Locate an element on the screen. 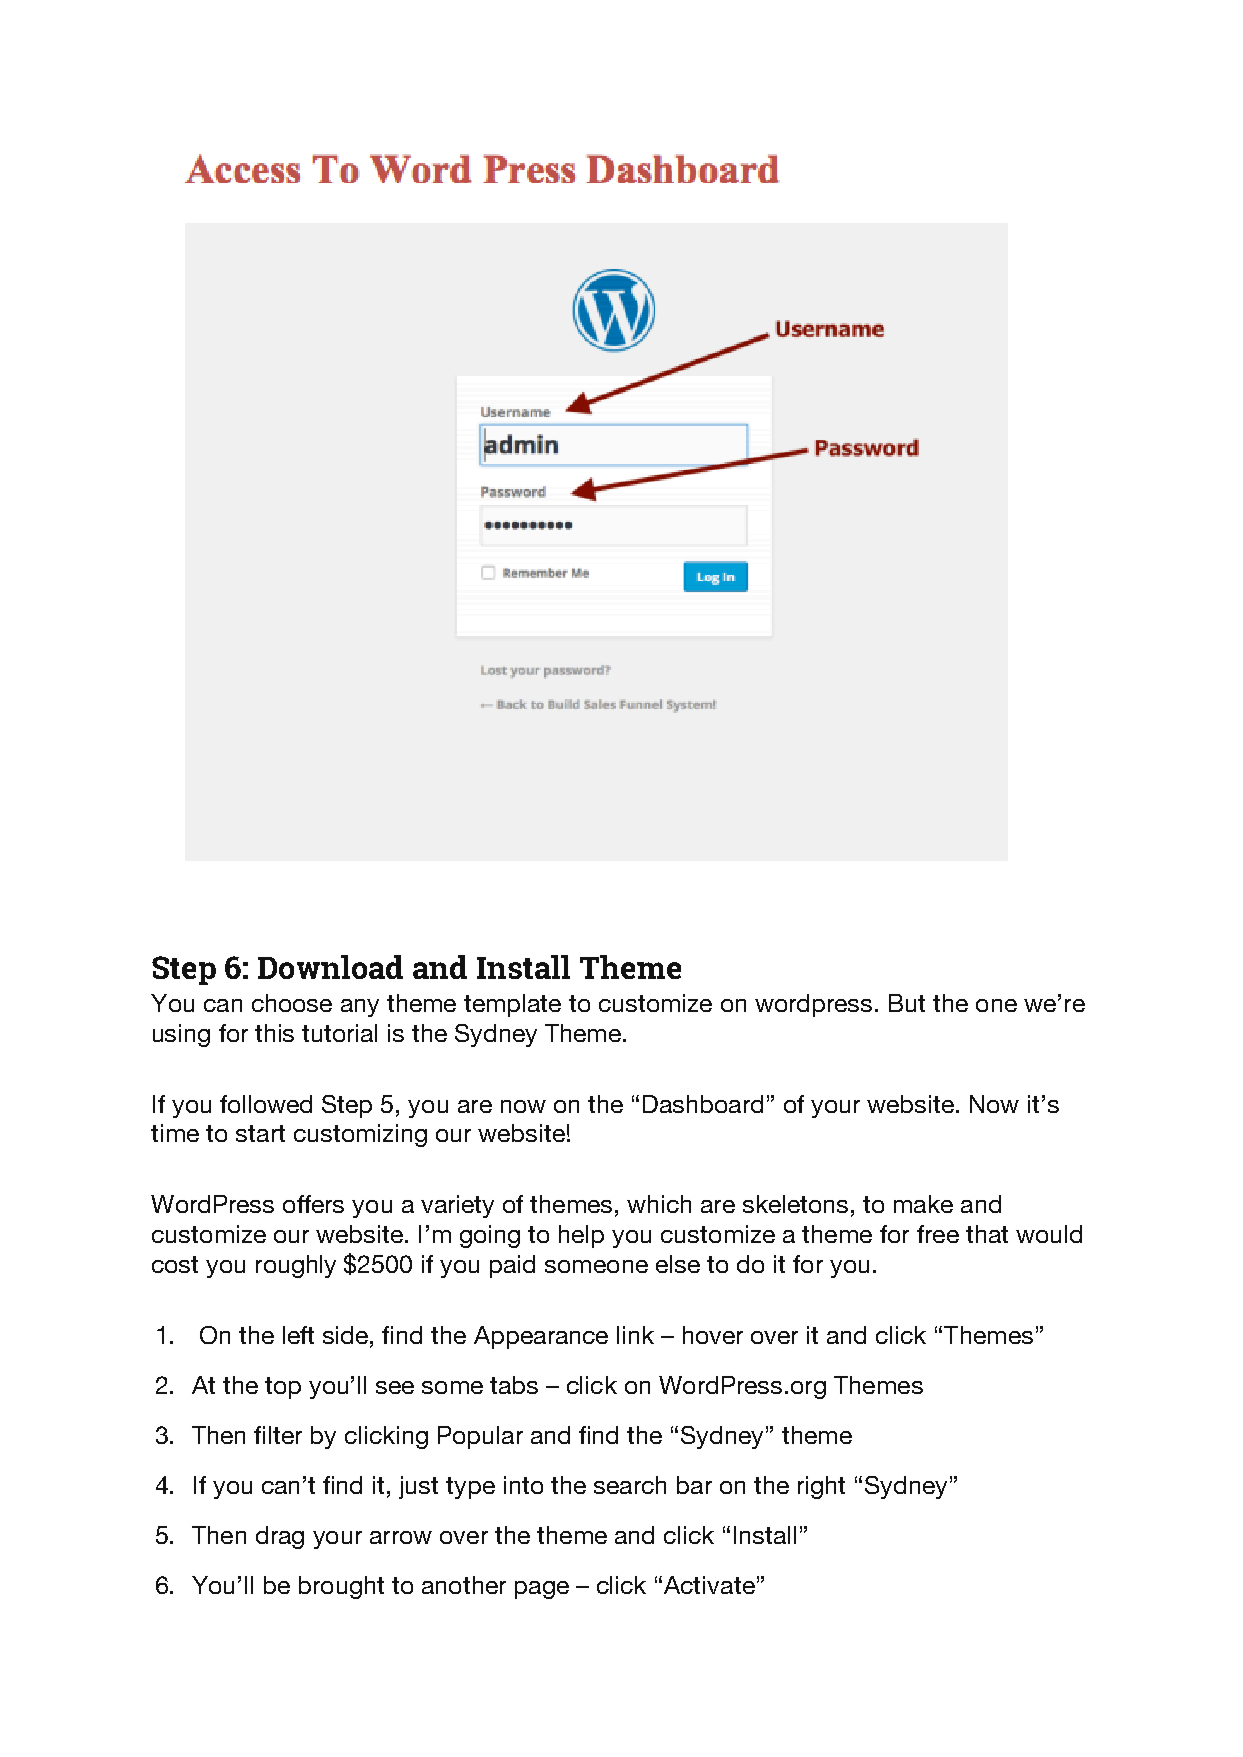 This screenshot has height=1757, width=1243. Popular is located at coordinates (480, 1437).
